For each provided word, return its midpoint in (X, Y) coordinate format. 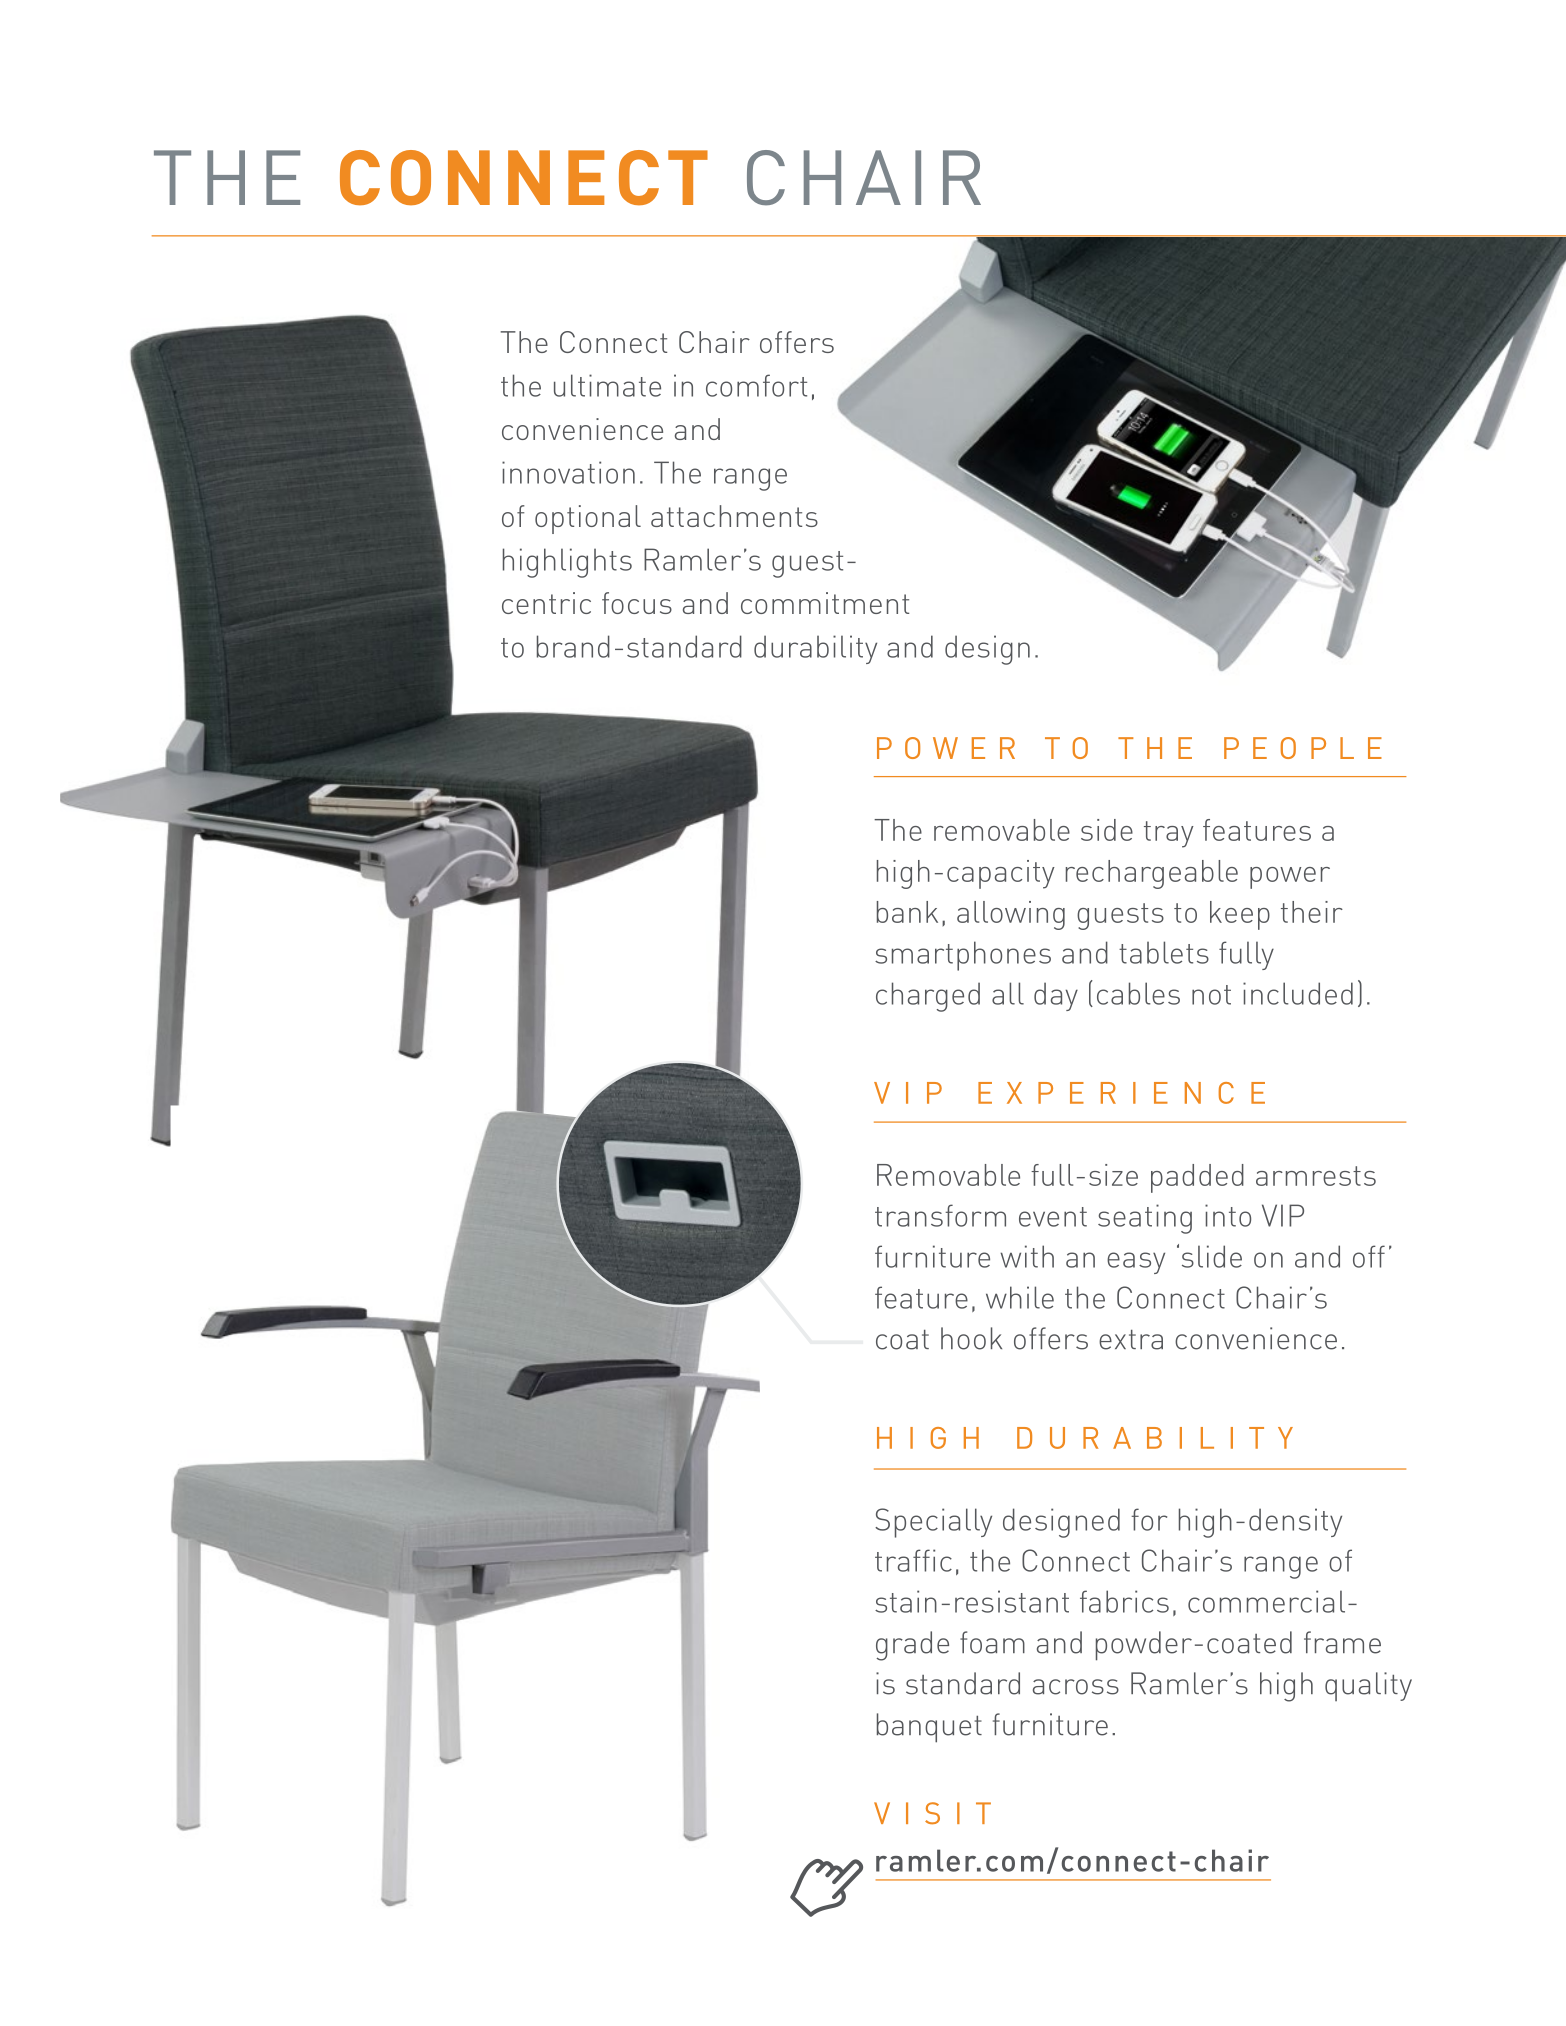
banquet (929, 1728)
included (1298, 993)
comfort (756, 385)
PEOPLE (1303, 748)
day (1056, 996)
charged (928, 997)
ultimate (607, 385)
